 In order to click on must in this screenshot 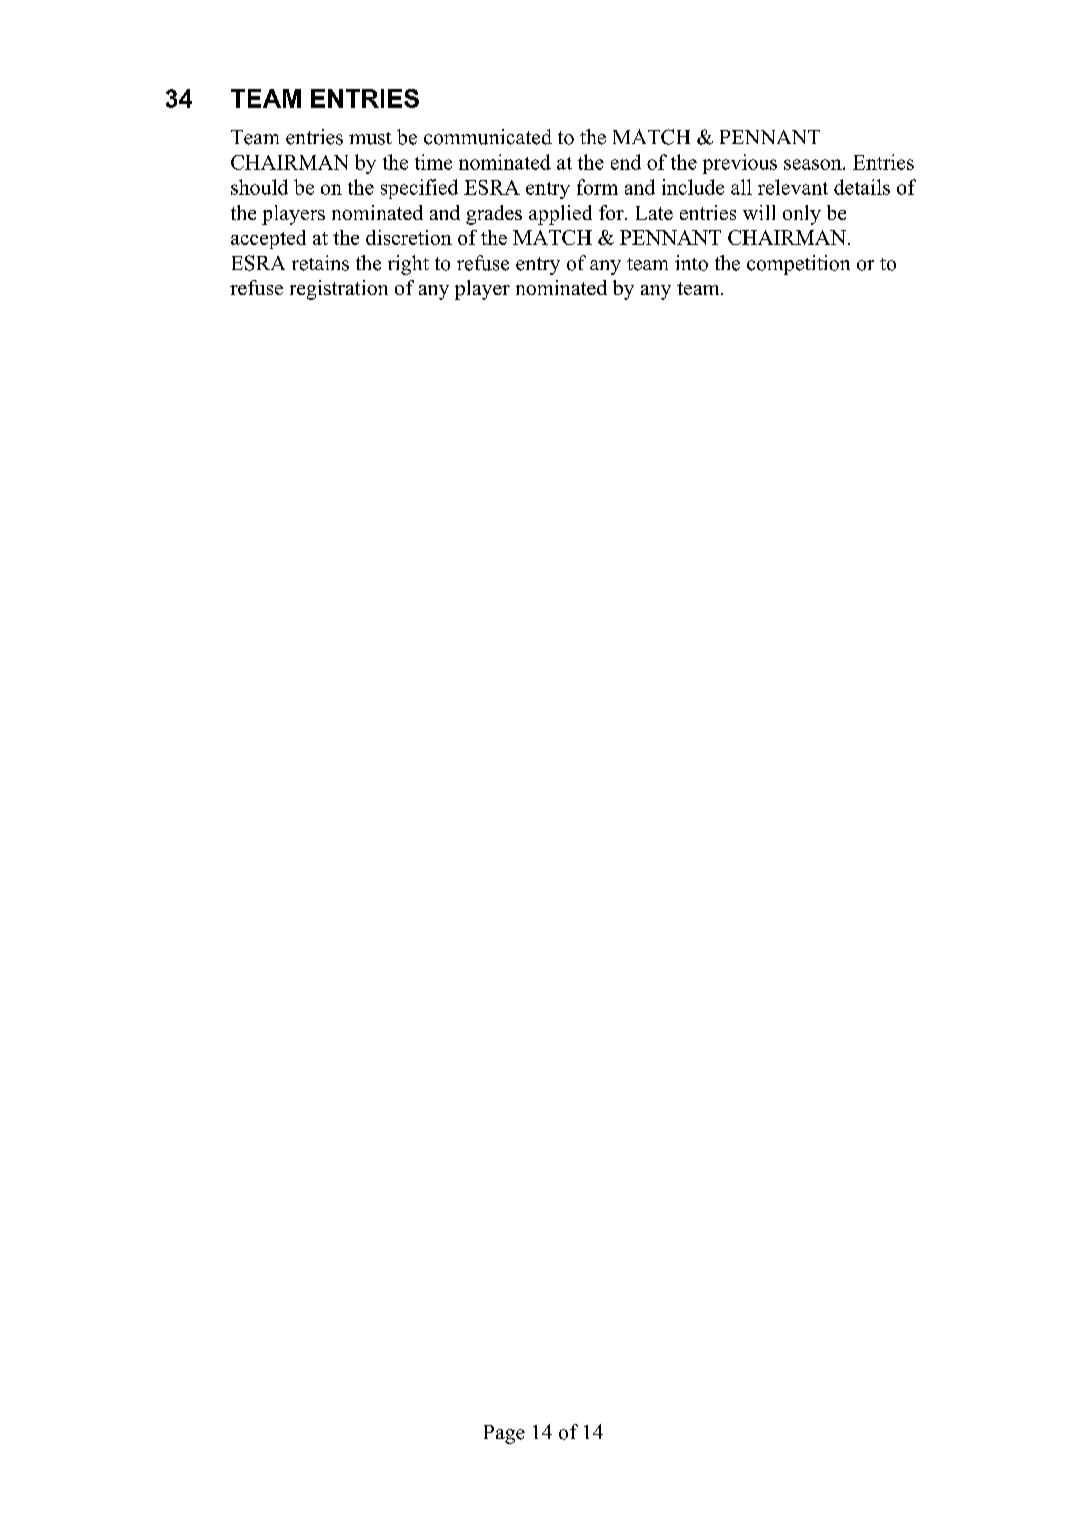, I will do `click(370, 138)`.
